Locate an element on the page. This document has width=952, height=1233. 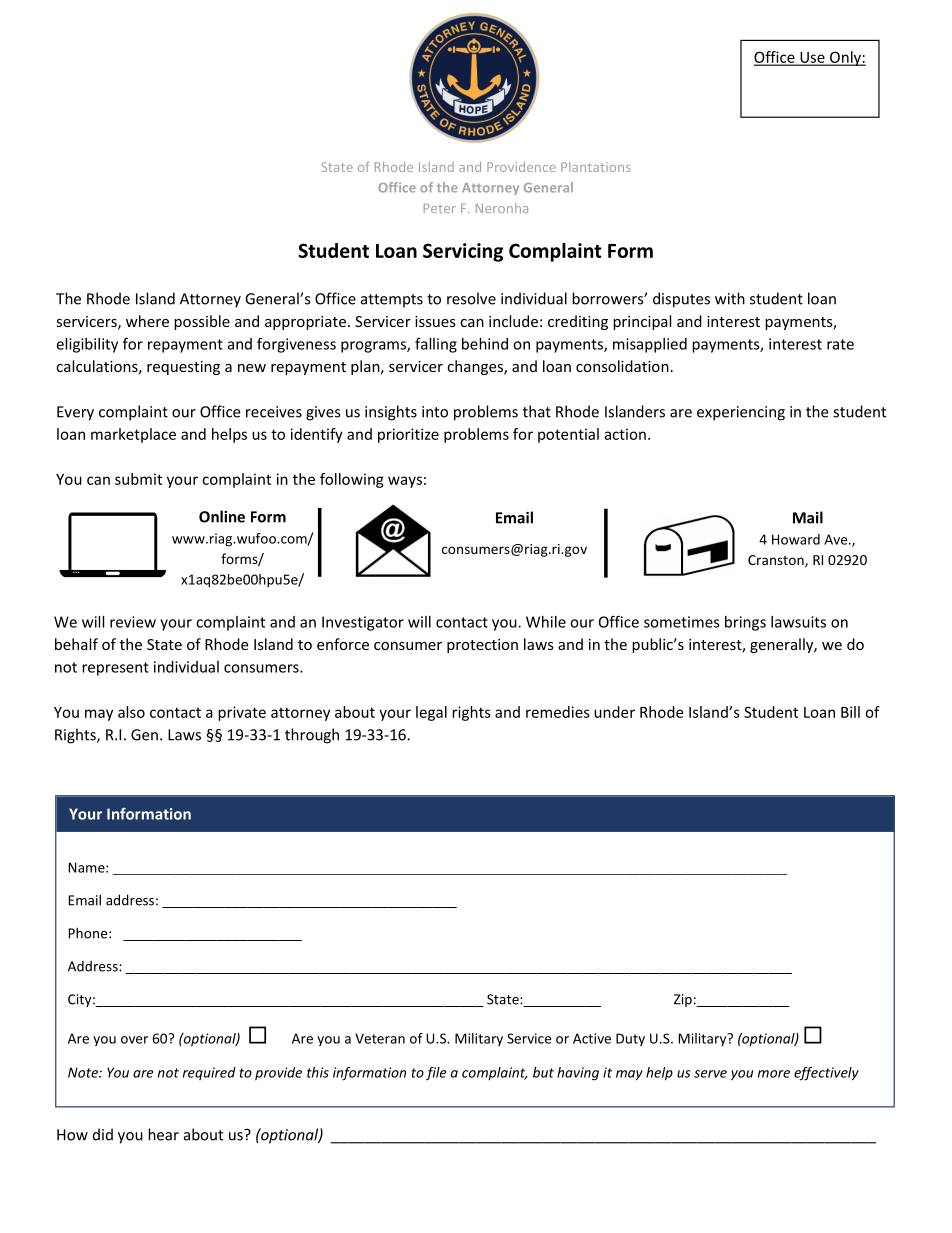
with is located at coordinates (730, 298).
